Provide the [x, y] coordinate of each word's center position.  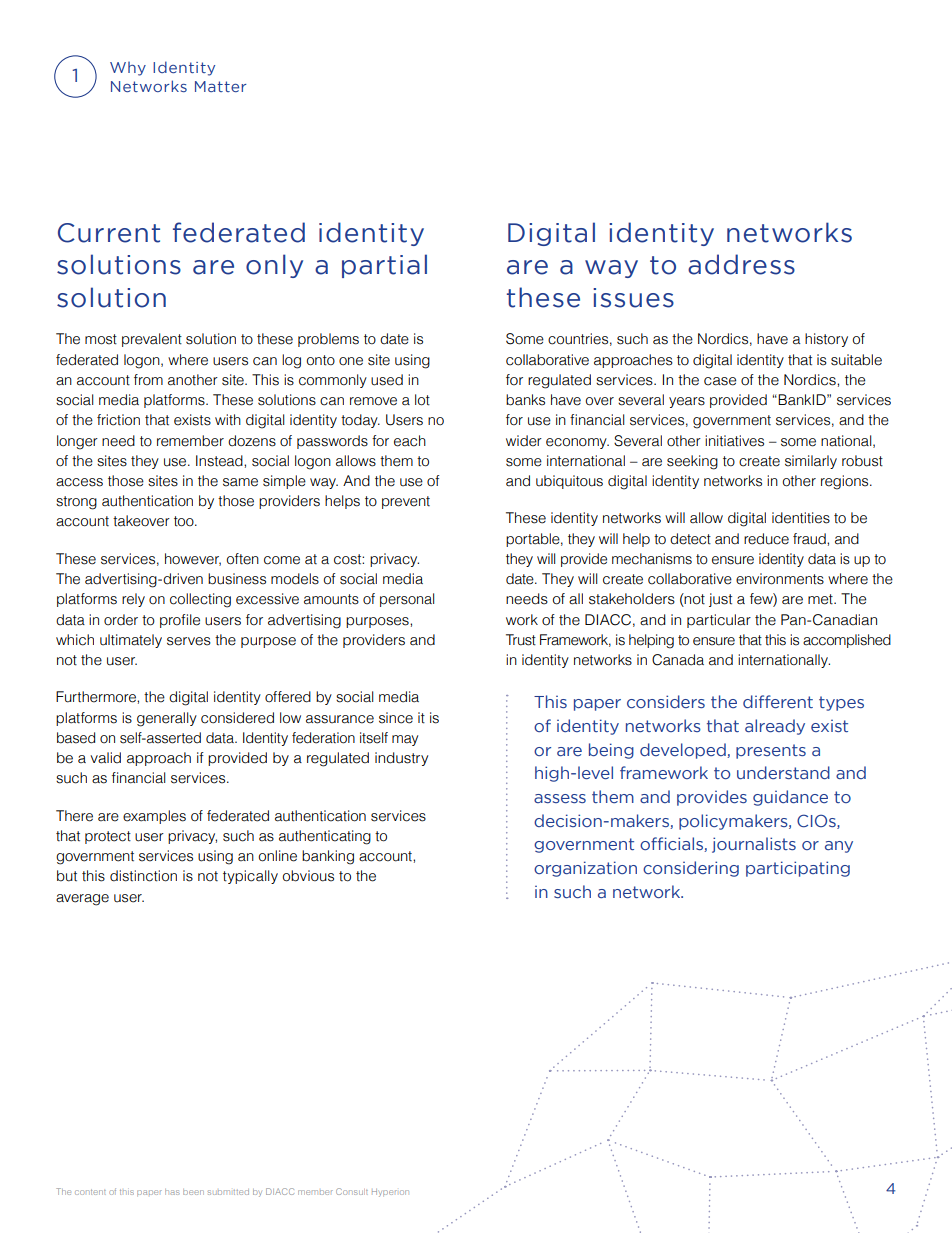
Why [128, 69]
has [172, 1192]
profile [180, 621]
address [741, 264]
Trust [521, 640]
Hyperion [390, 1193]
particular [719, 621]
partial [384, 266]
